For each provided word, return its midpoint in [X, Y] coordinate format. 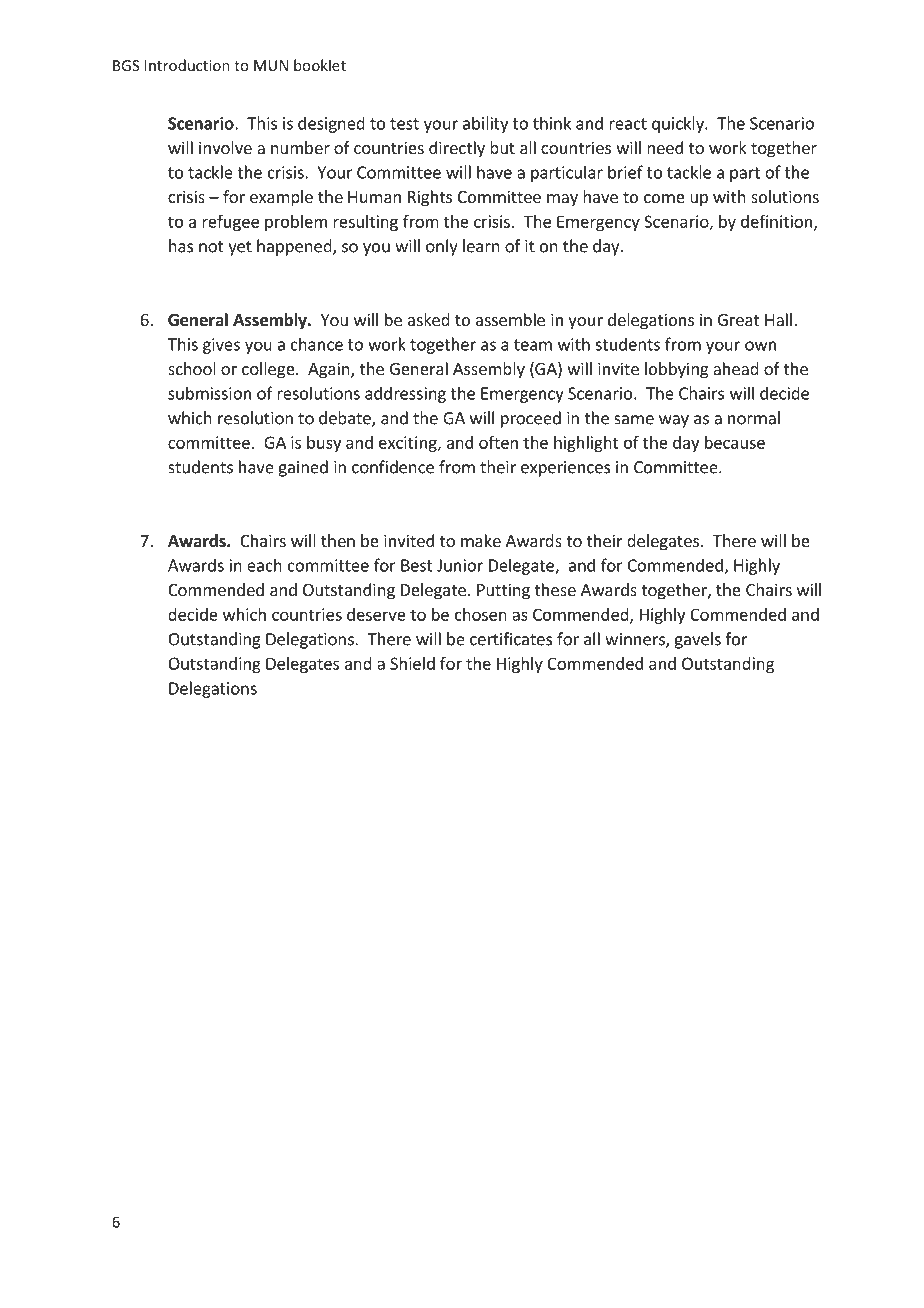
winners [636, 640]
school [192, 368]
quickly [679, 124]
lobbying [677, 370]
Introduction [187, 65]
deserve [376, 614]
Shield [412, 663]
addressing [405, 394]
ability [485, 124]
